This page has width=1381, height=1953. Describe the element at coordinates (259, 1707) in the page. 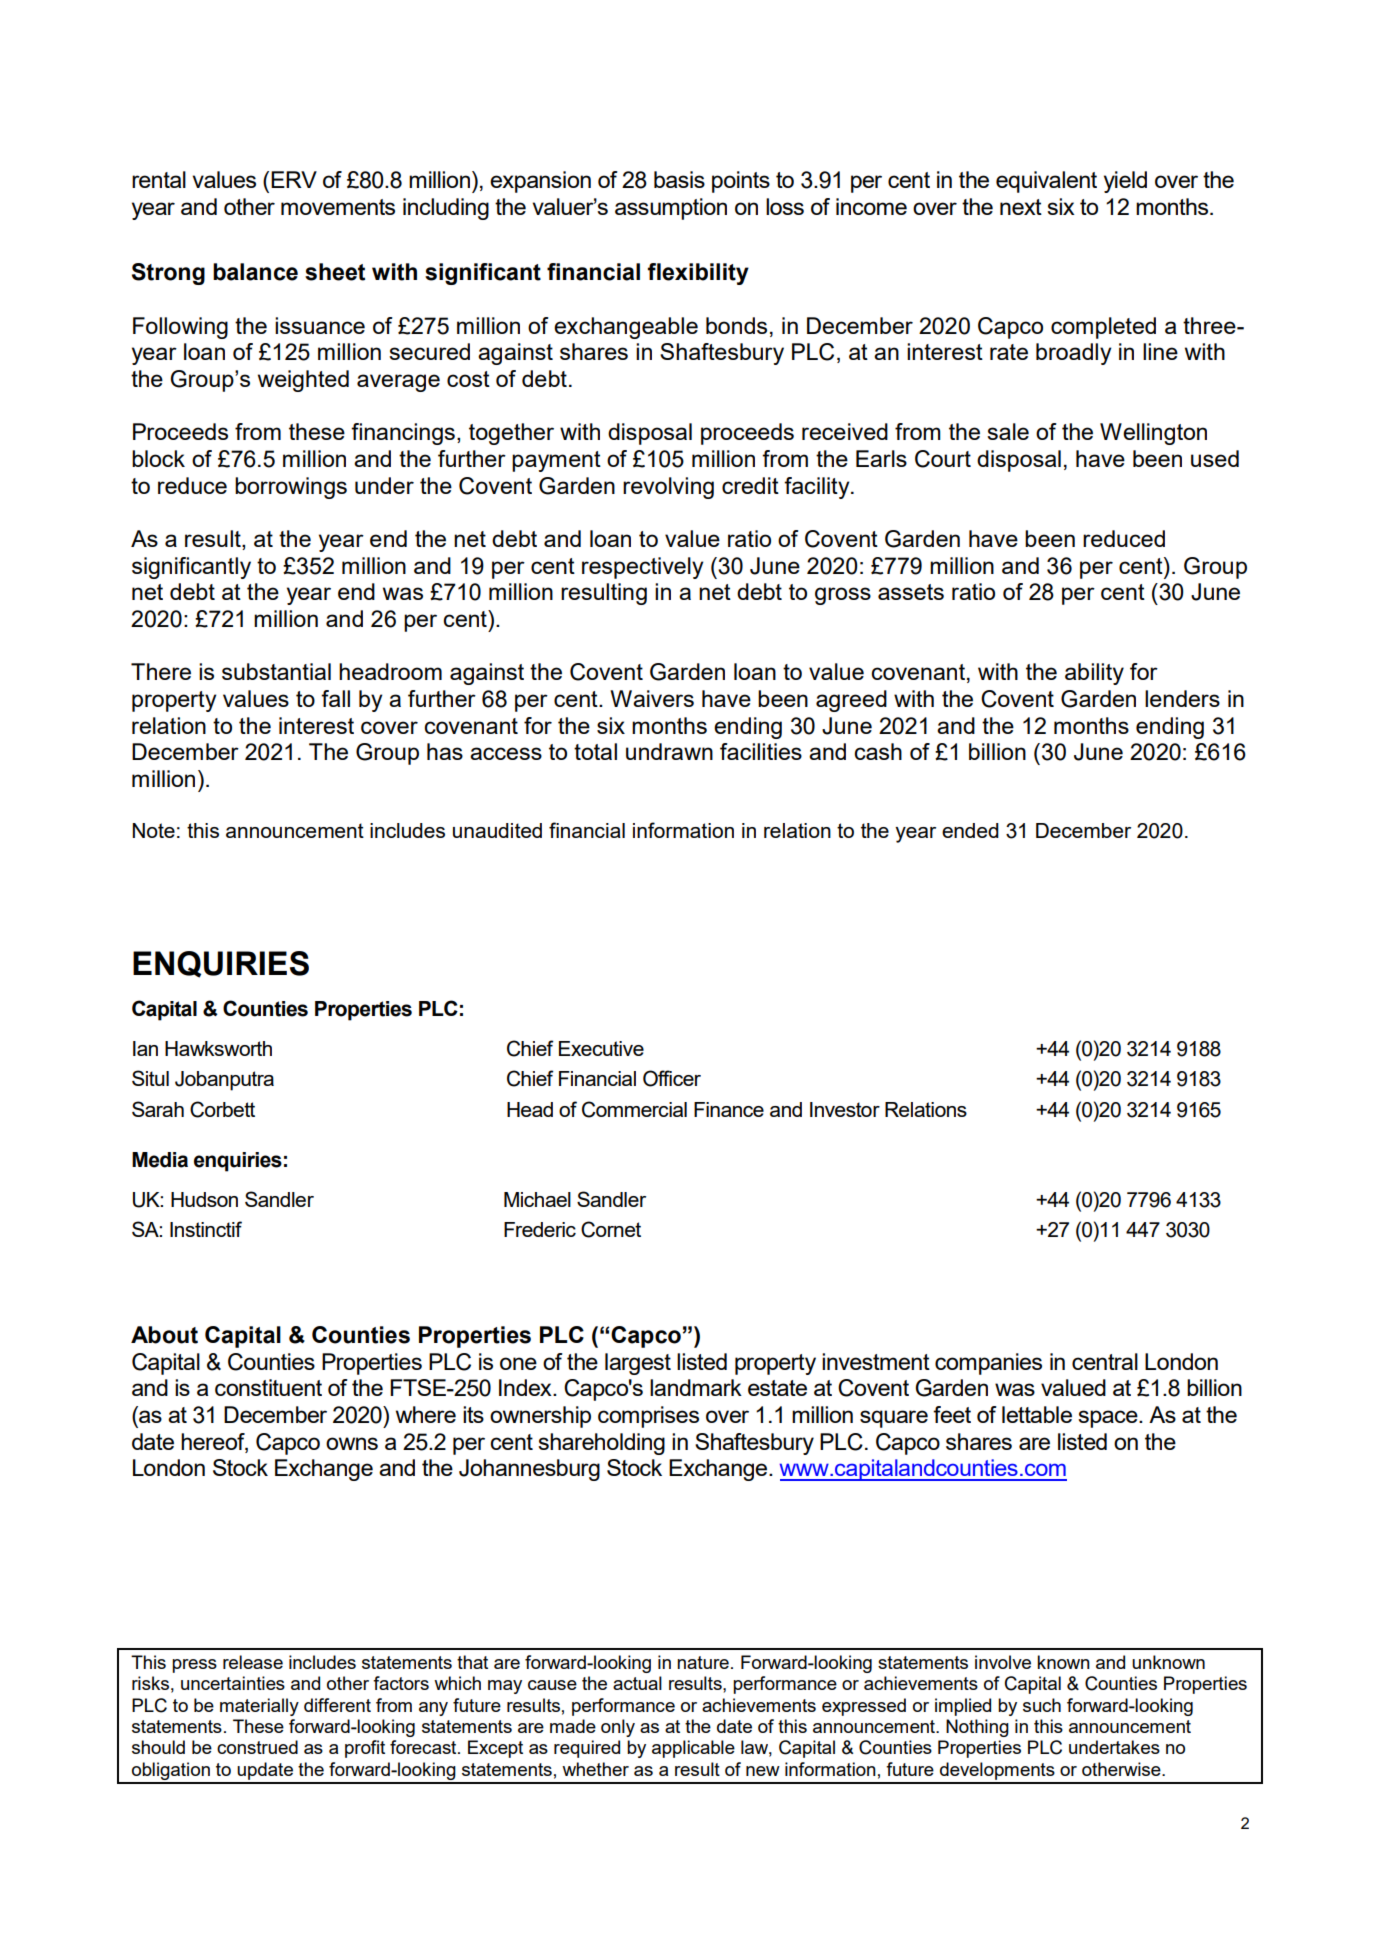

I see `materially` at that location.
